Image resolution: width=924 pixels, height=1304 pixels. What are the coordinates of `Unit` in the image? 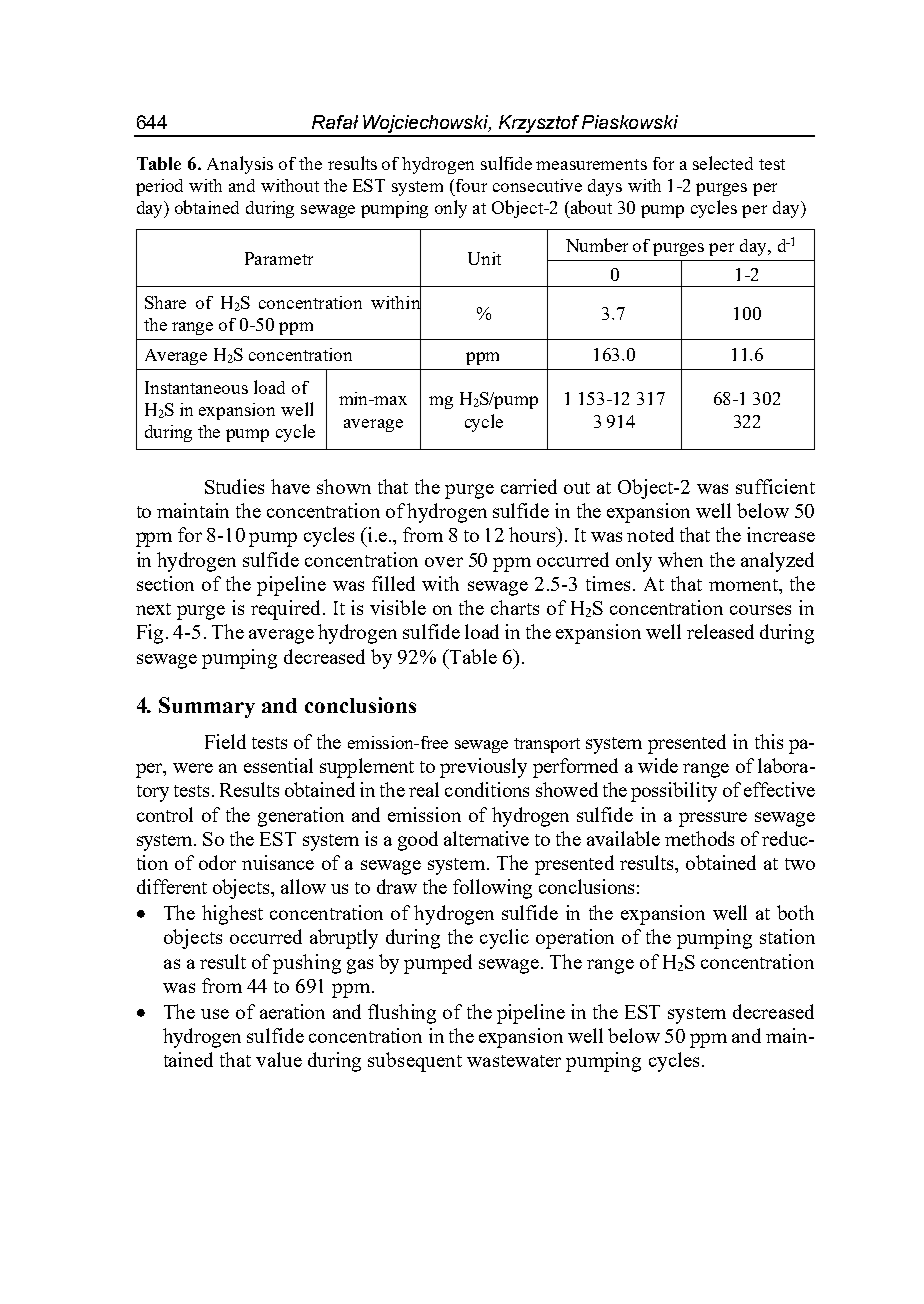 It's located at (484, 258).
